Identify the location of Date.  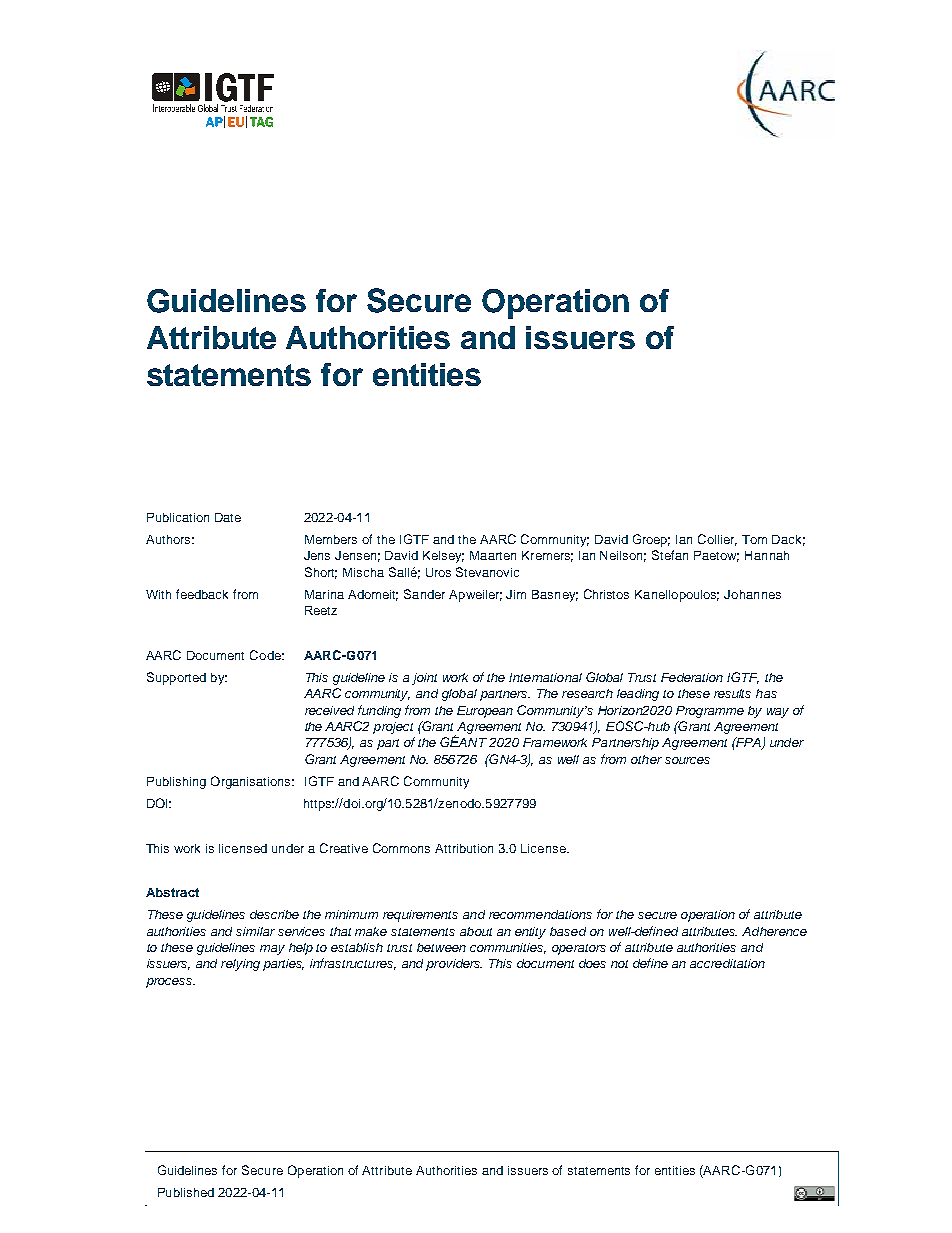
(228, 517).
